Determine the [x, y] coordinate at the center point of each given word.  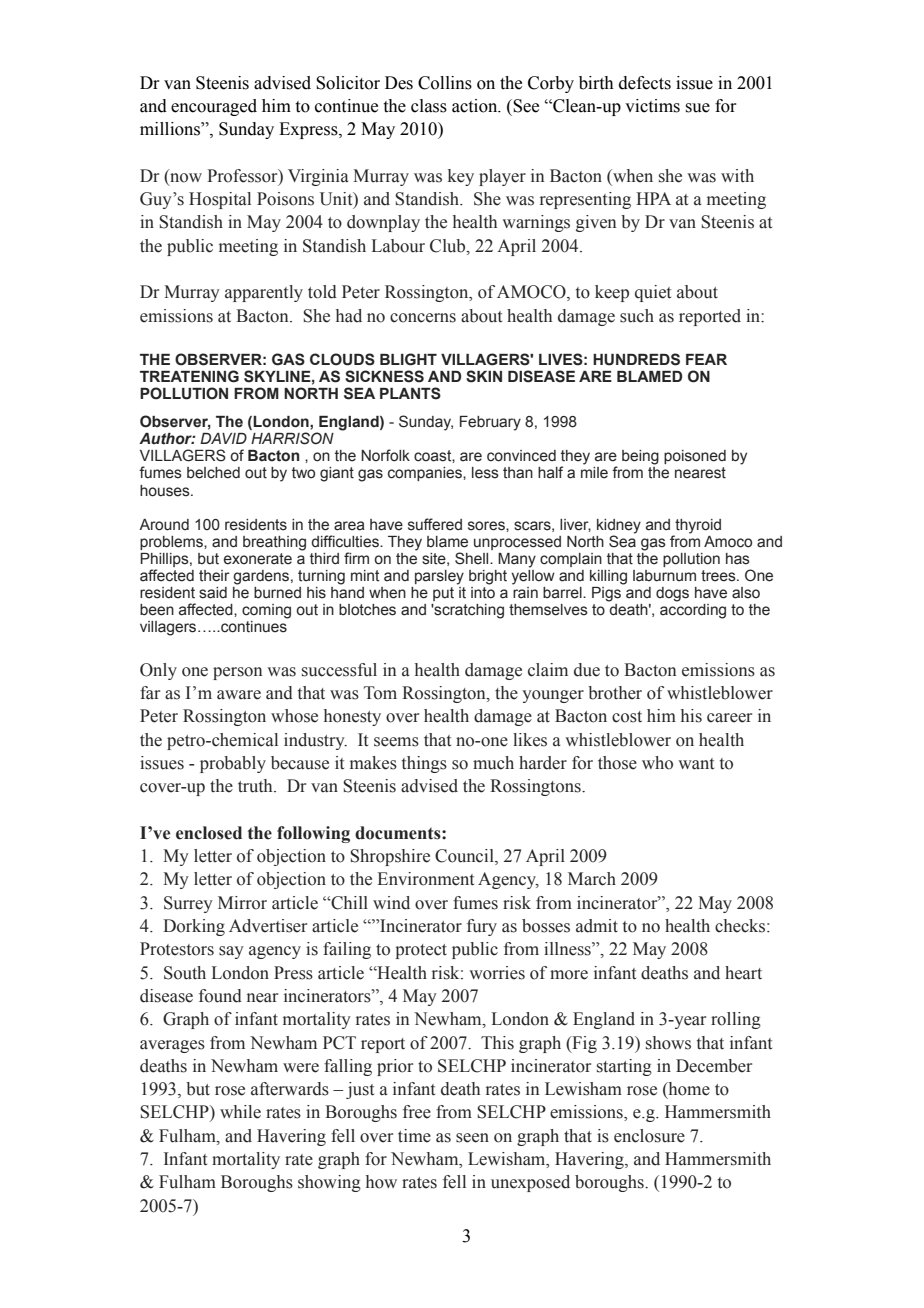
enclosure [649, 1136]
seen [472, 1138]
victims [652, 106]
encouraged [214, 107]
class [429, 106]
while [240, 1112]
